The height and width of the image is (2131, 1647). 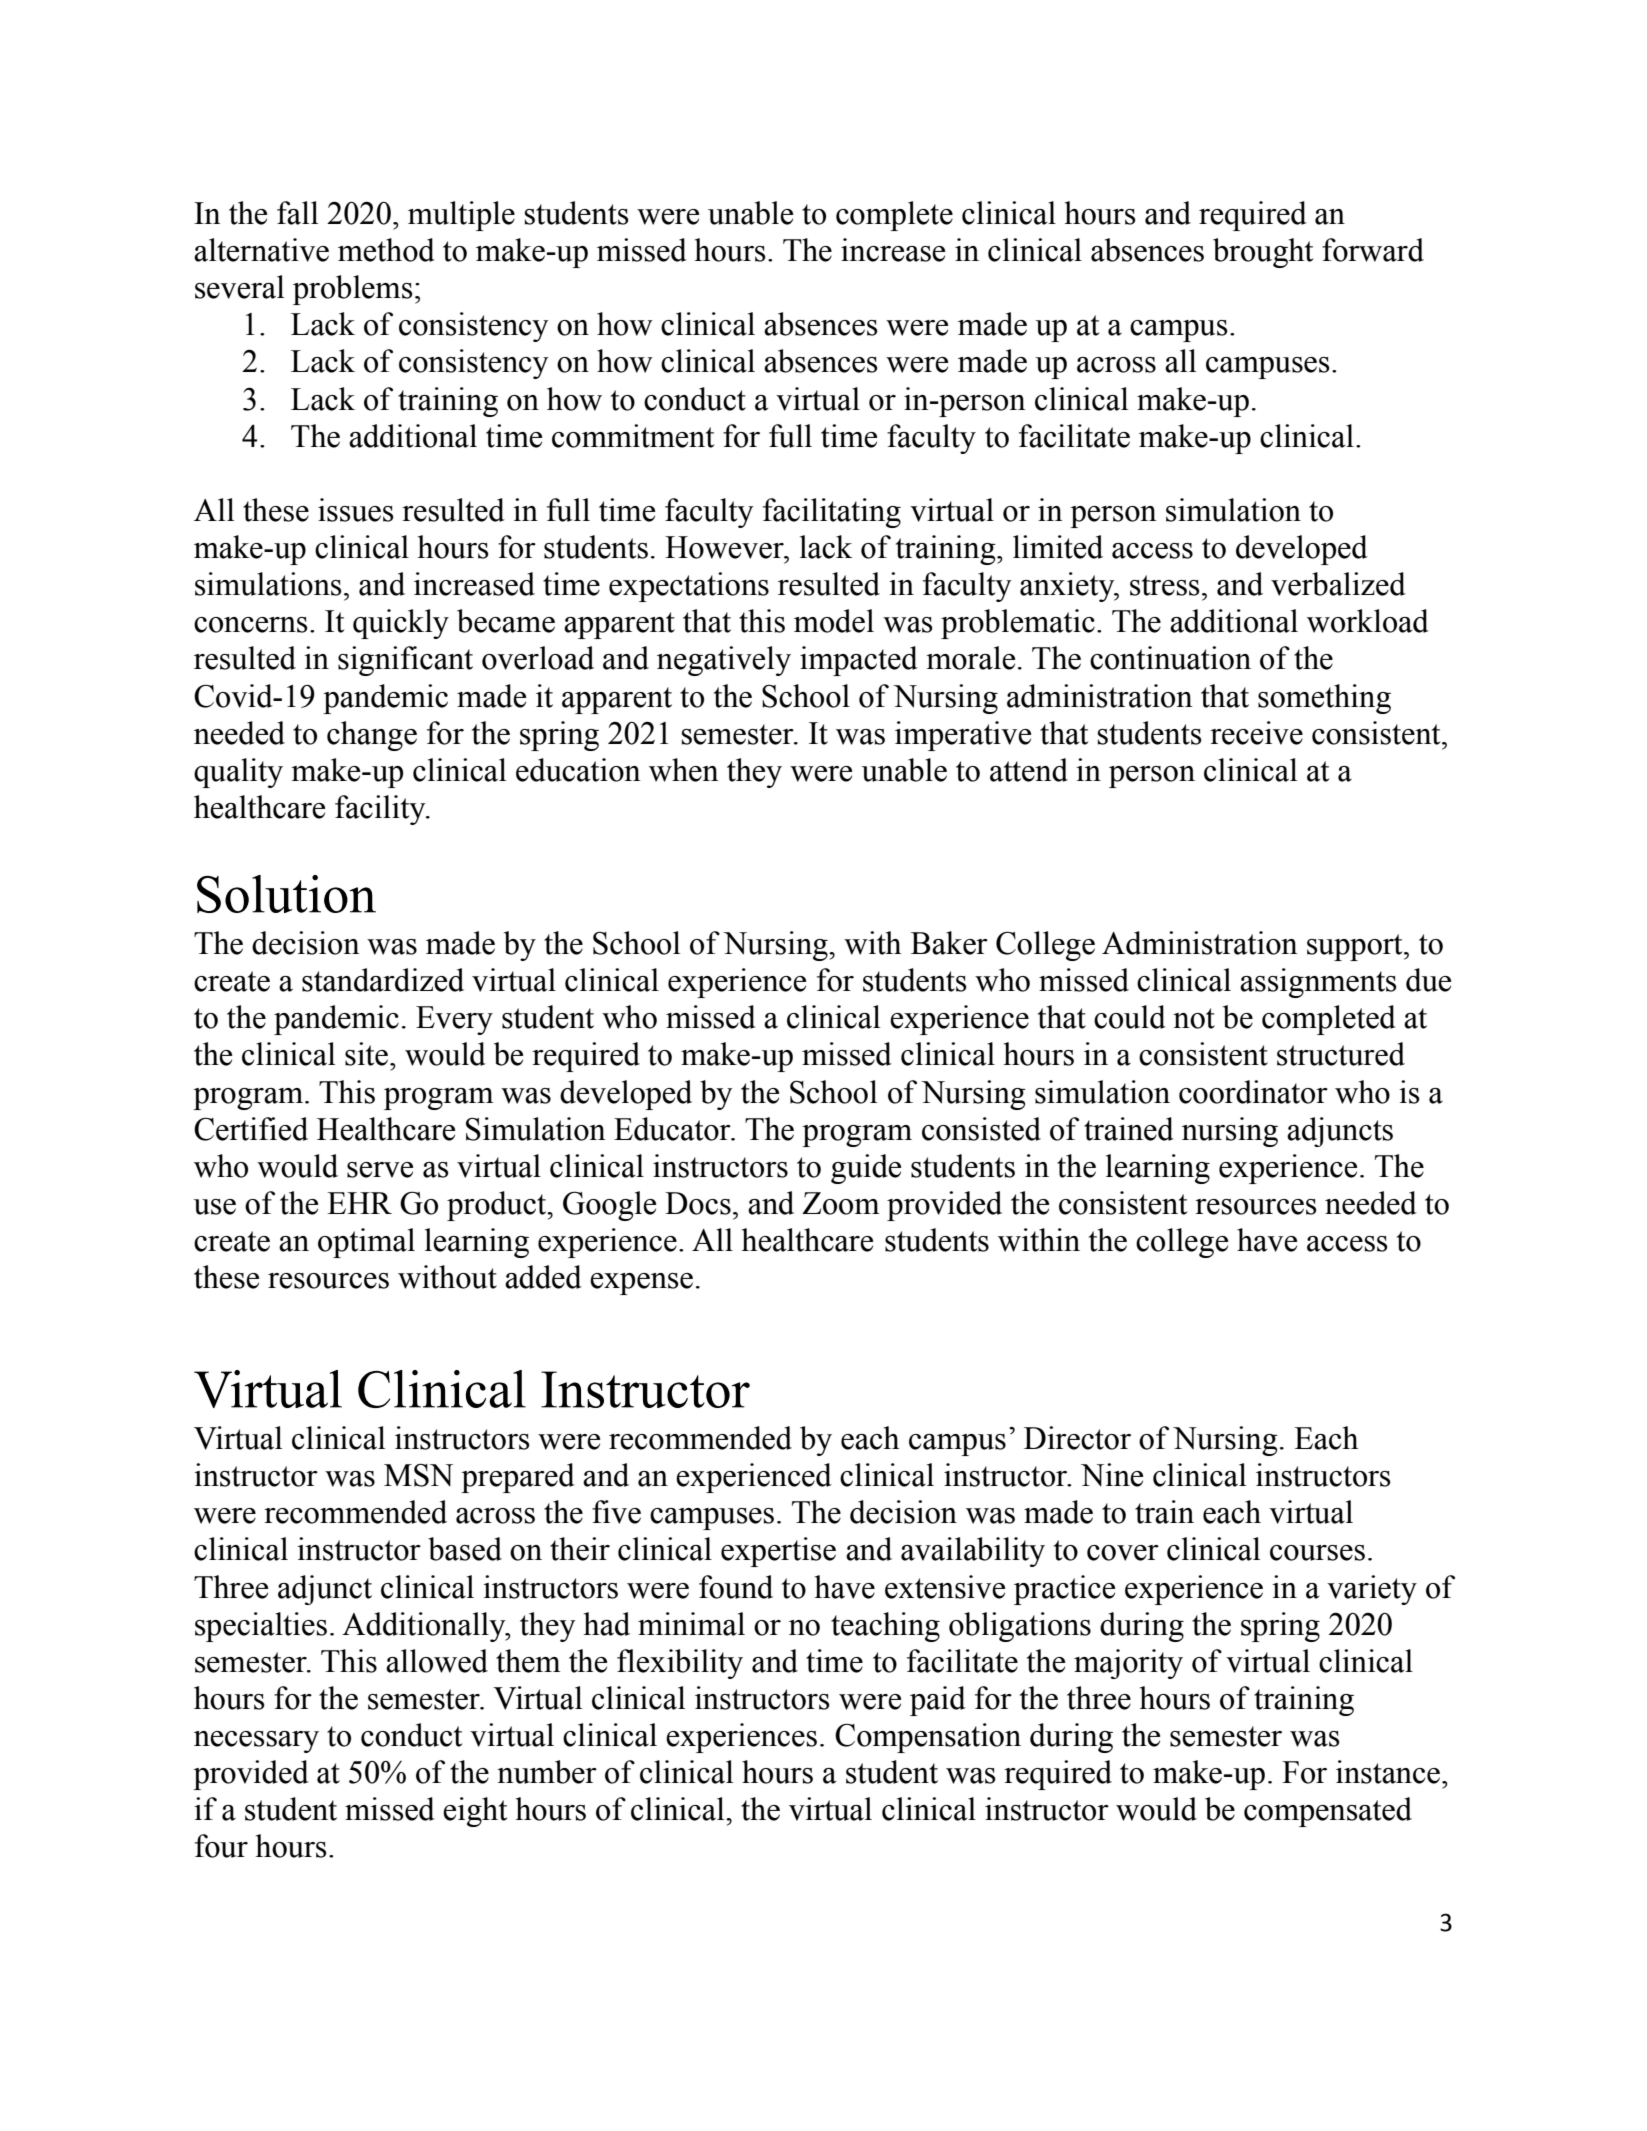 I want to click on model, so click(x=834, y=621).
